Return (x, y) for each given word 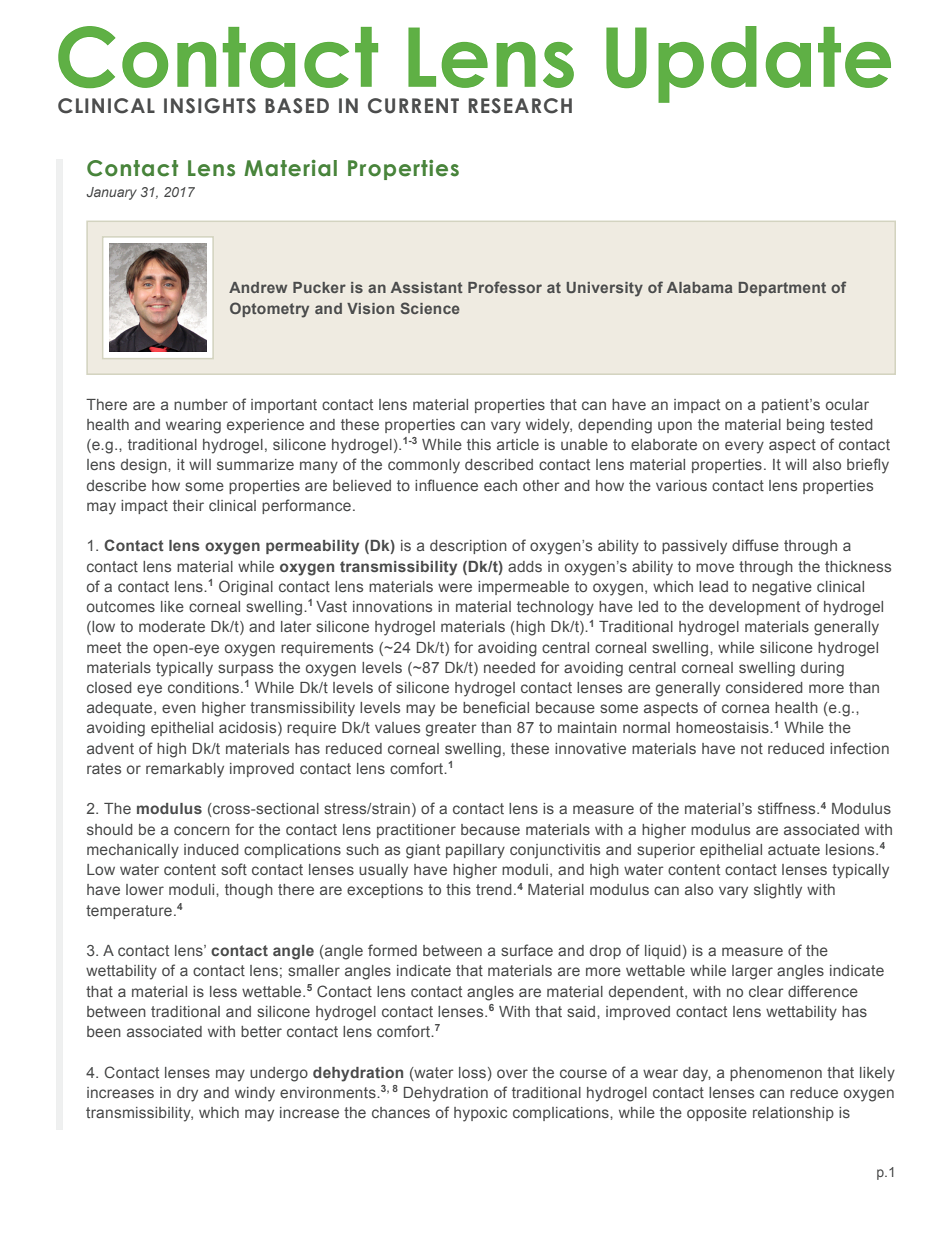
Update (748, 64)
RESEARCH (520, 106)
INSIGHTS (210, 106)
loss (472, 1072)
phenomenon (776, 1074)
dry (187, 1094)
